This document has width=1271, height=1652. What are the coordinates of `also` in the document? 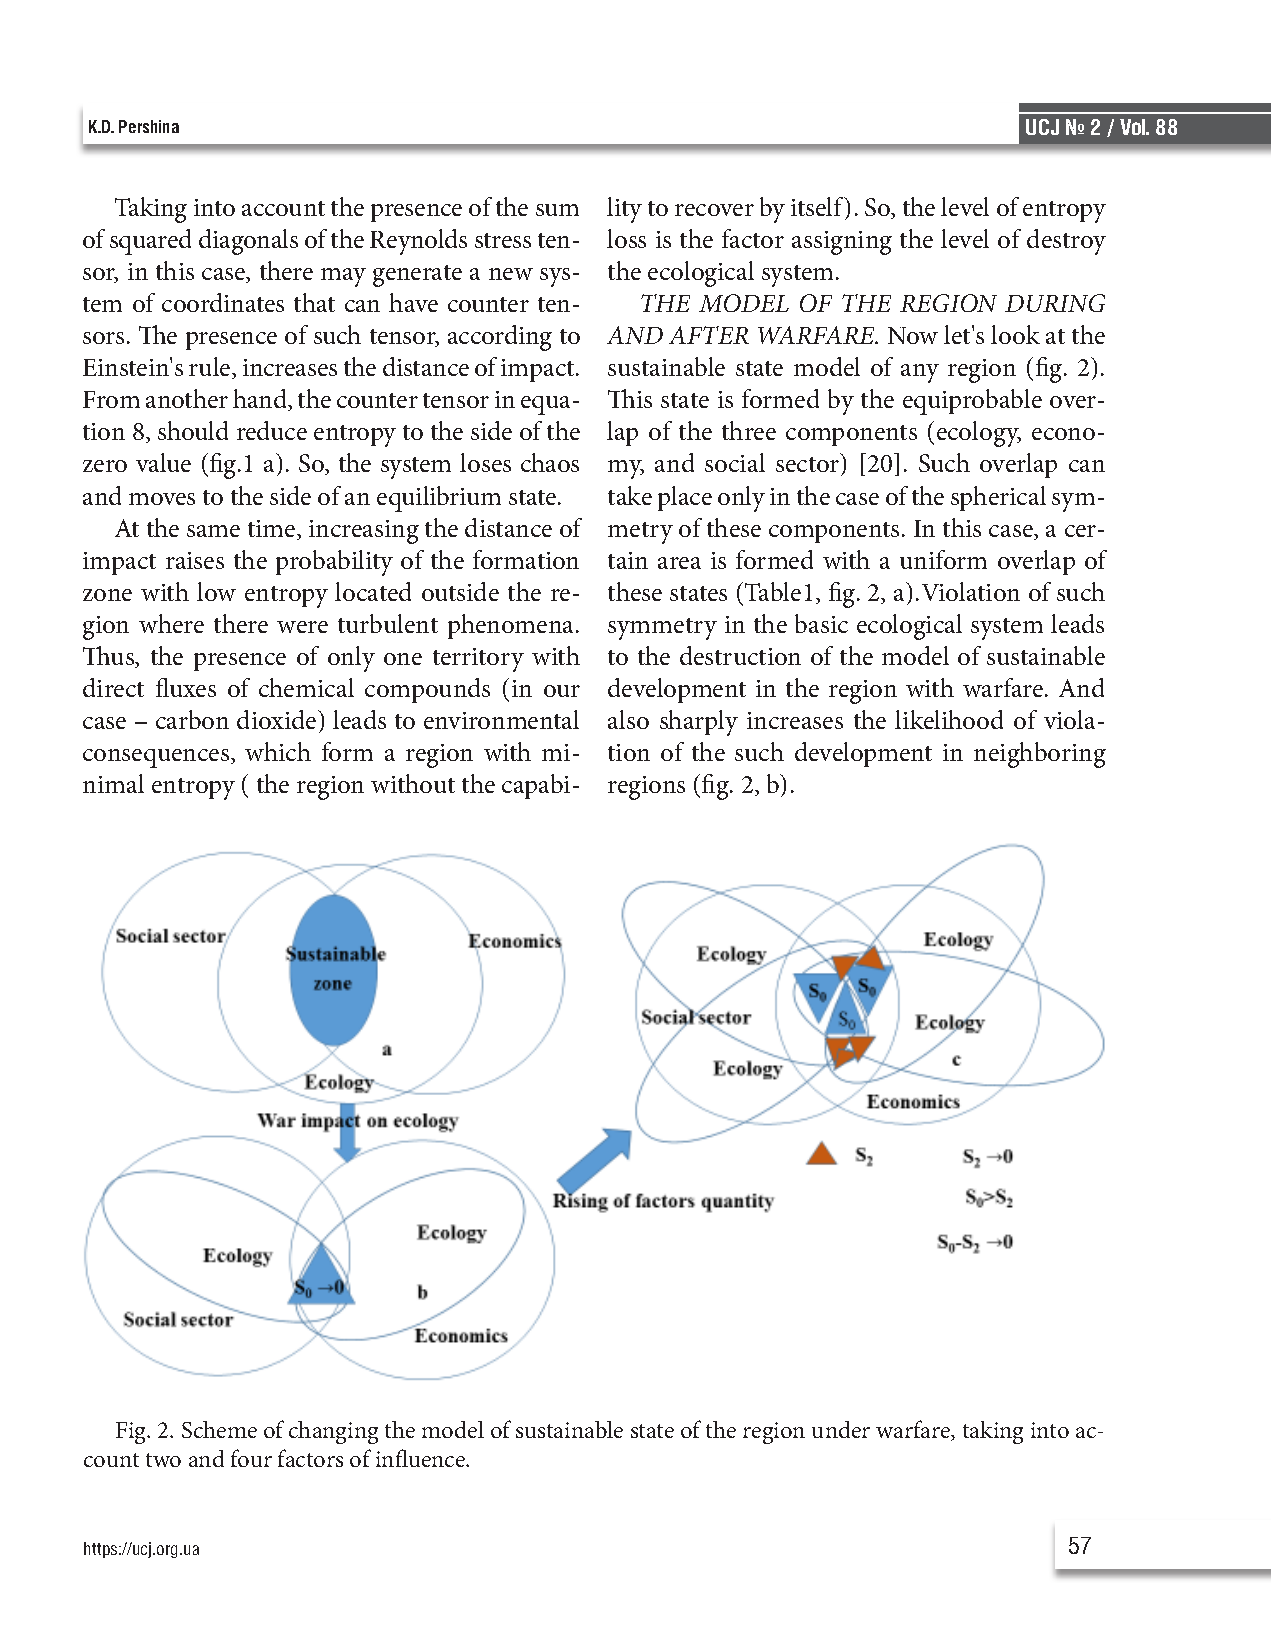 It's located at (628, 719).
